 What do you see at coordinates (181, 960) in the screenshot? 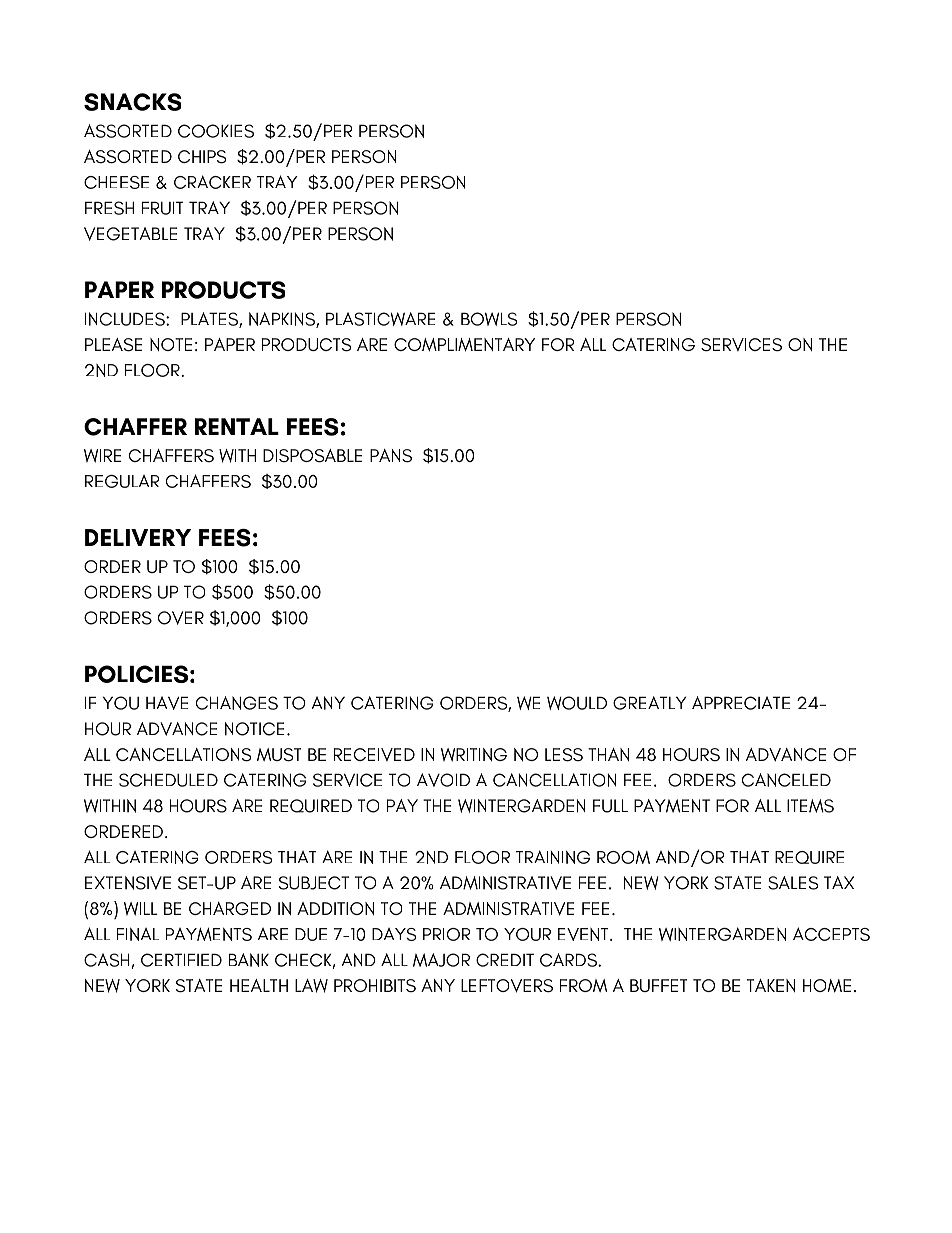
I see `CERTIFIED` at bounding box center [181, 960].
